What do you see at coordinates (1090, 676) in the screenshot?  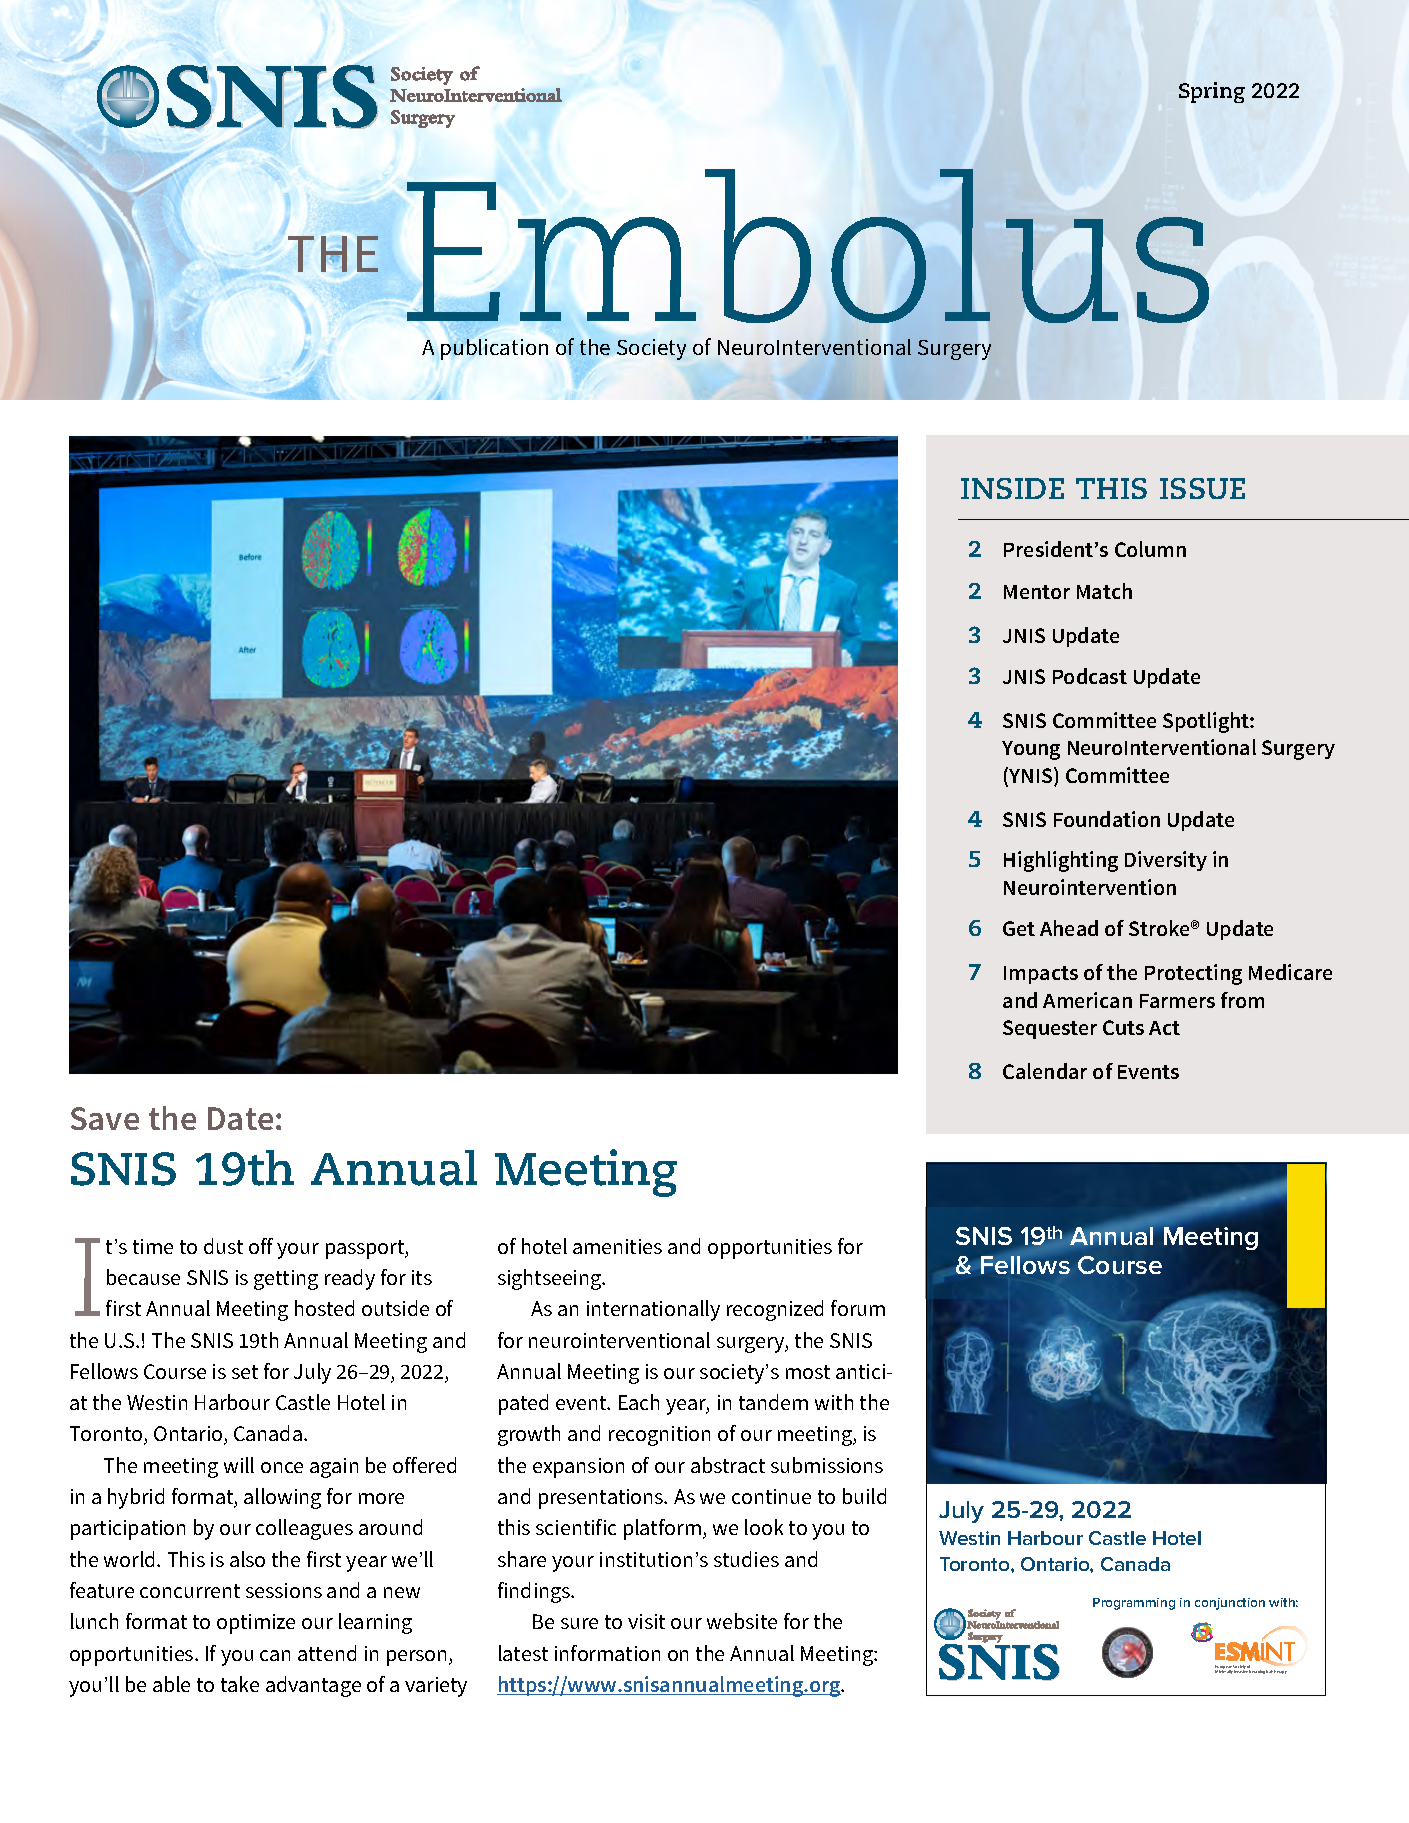 I see `Podcast` at bounding box center [1090, 676].
